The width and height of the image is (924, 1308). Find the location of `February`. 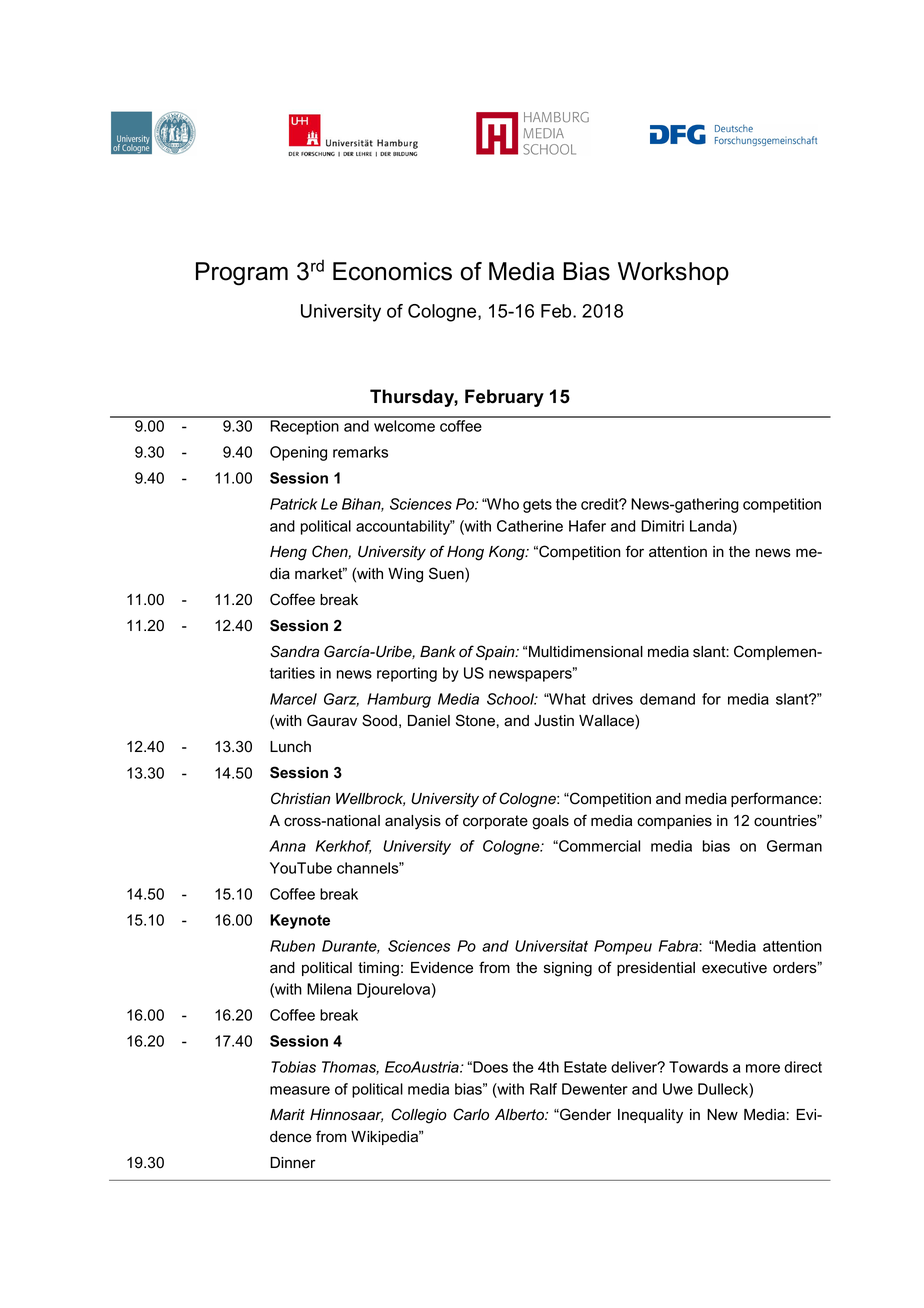

February is located at coordinates (504, 398).
